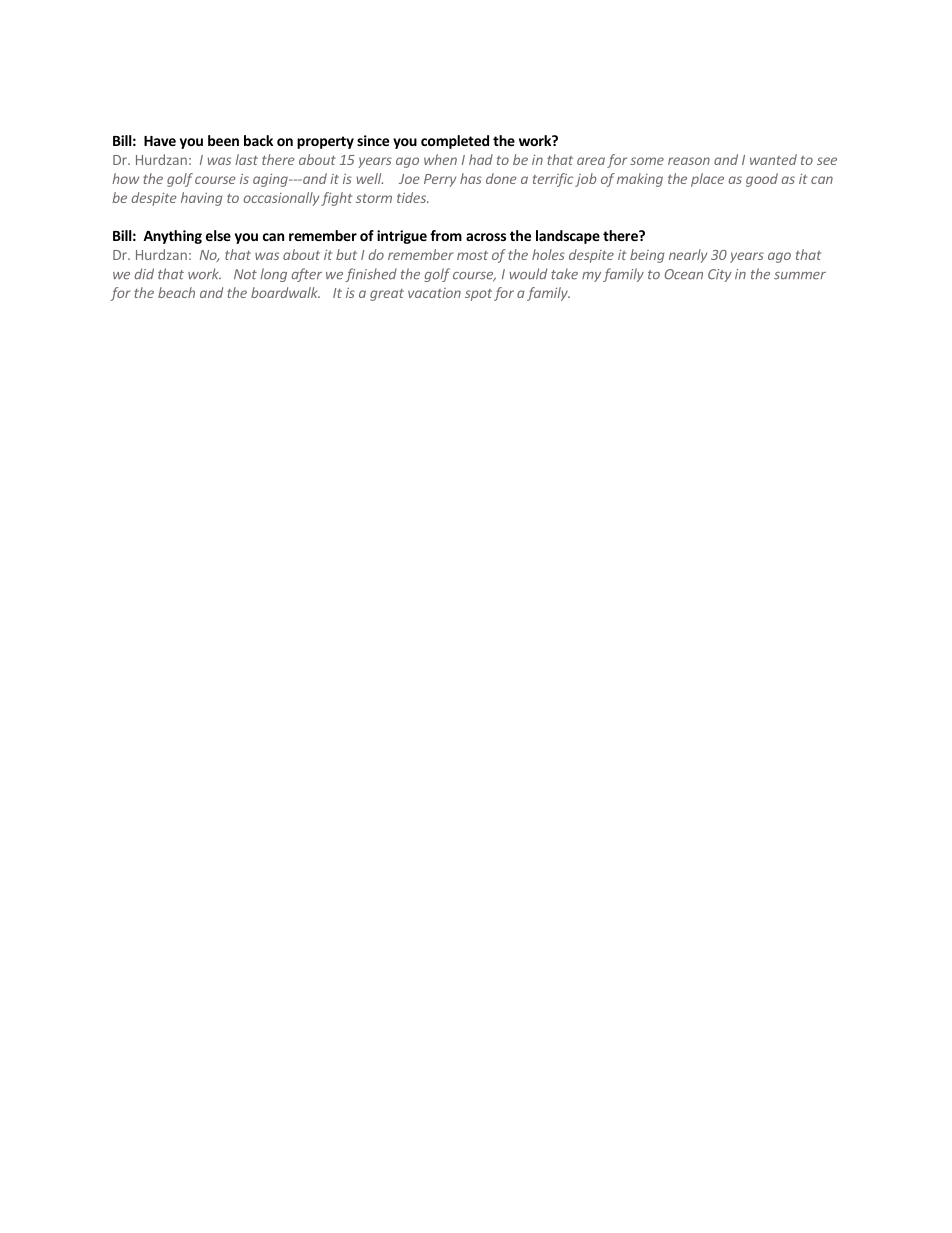  Describe the element at coordinates (472, 255) in the document. I see `most` at that location.
